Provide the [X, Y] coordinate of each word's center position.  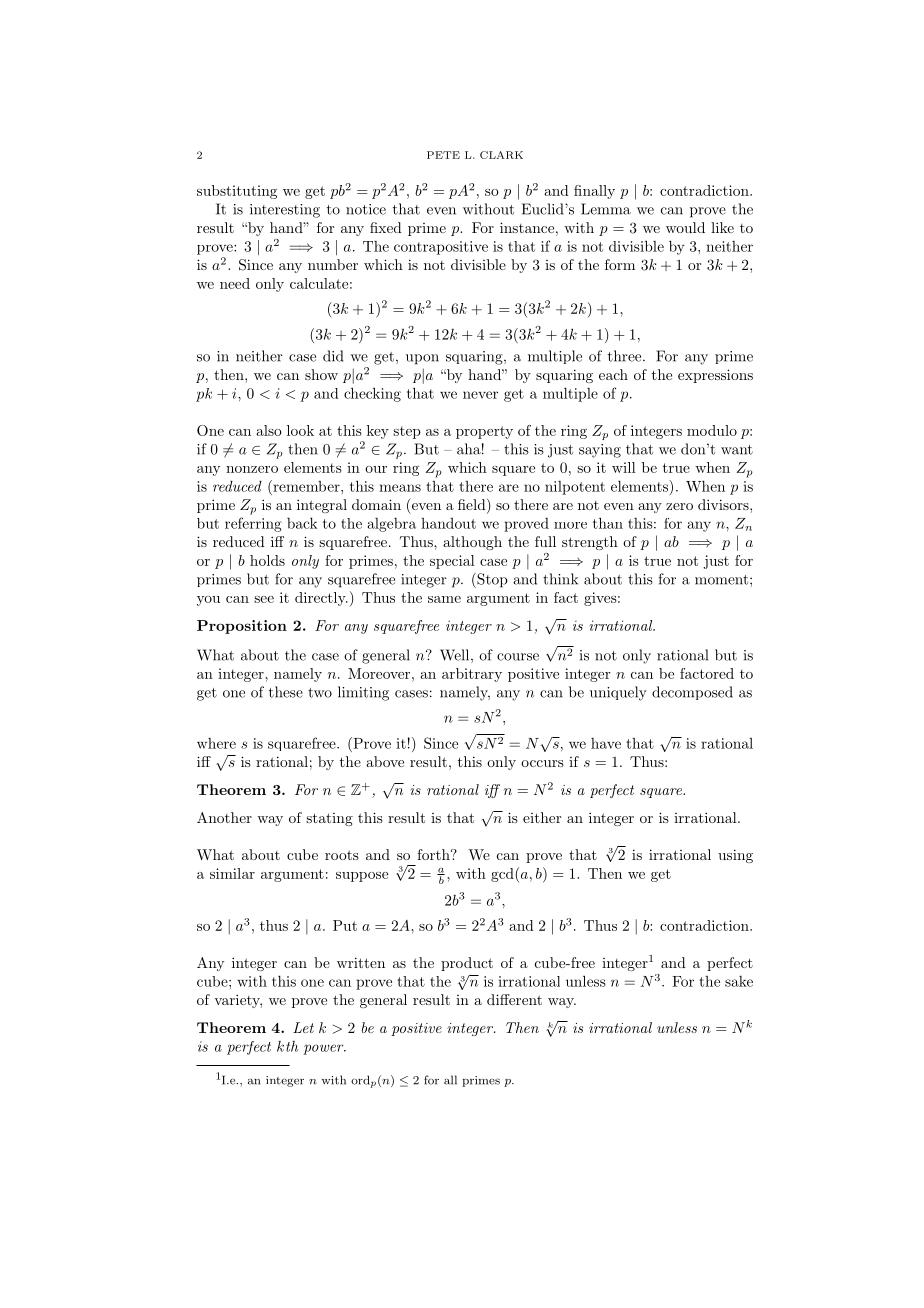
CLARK [501, 155]
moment [723, 580]
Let [303, 1027]
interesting [285, 211]
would [685, 227]
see [264, 599]
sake [739, 981]
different [514, 999]
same [444, 599]
